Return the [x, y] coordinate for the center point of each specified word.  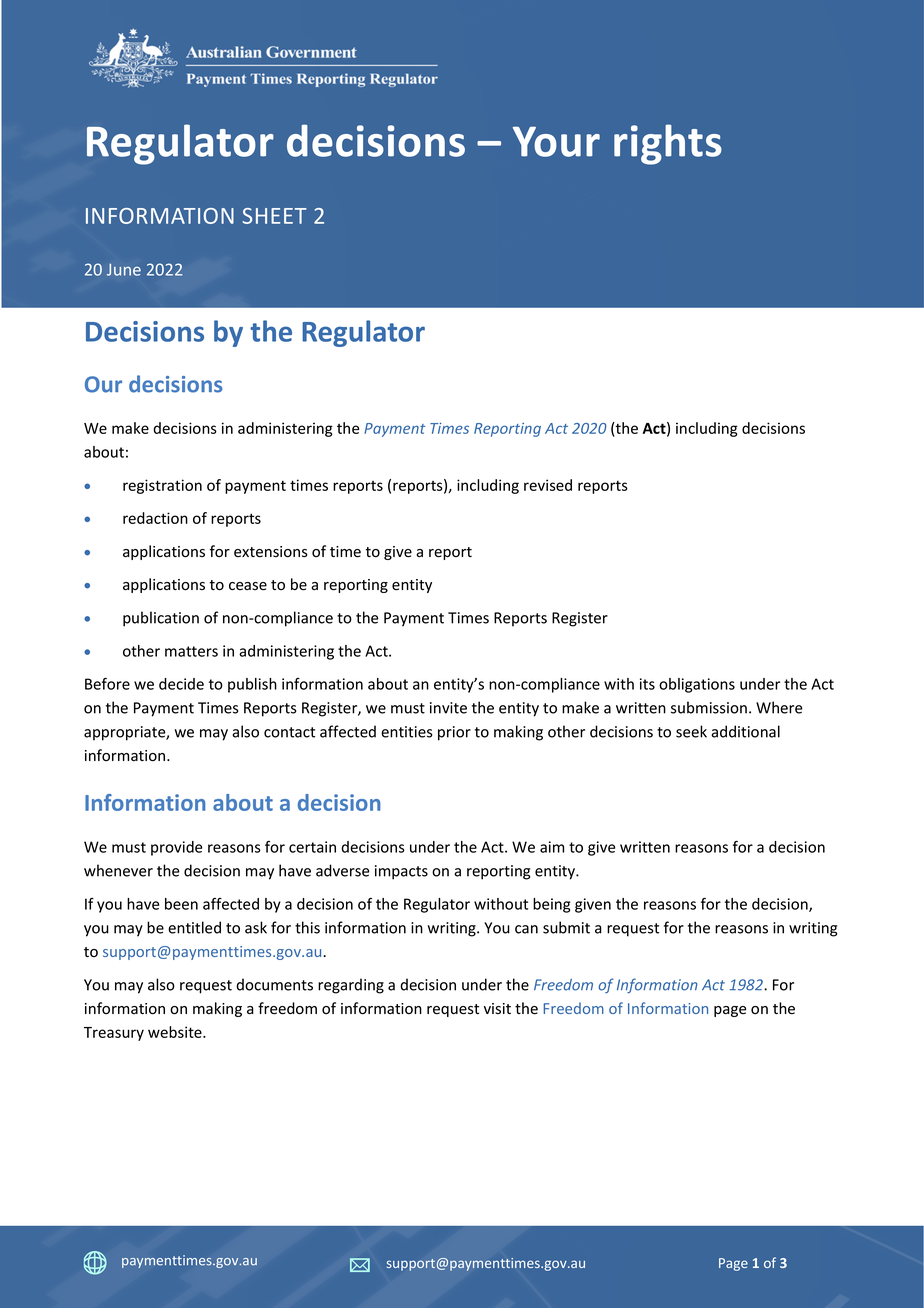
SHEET [274, 216]
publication [161, 619]
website [176, 1032]
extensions [271, 552]
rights [668, 144]
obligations [697, 685]
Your [556, 141]
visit [497, 1008]
